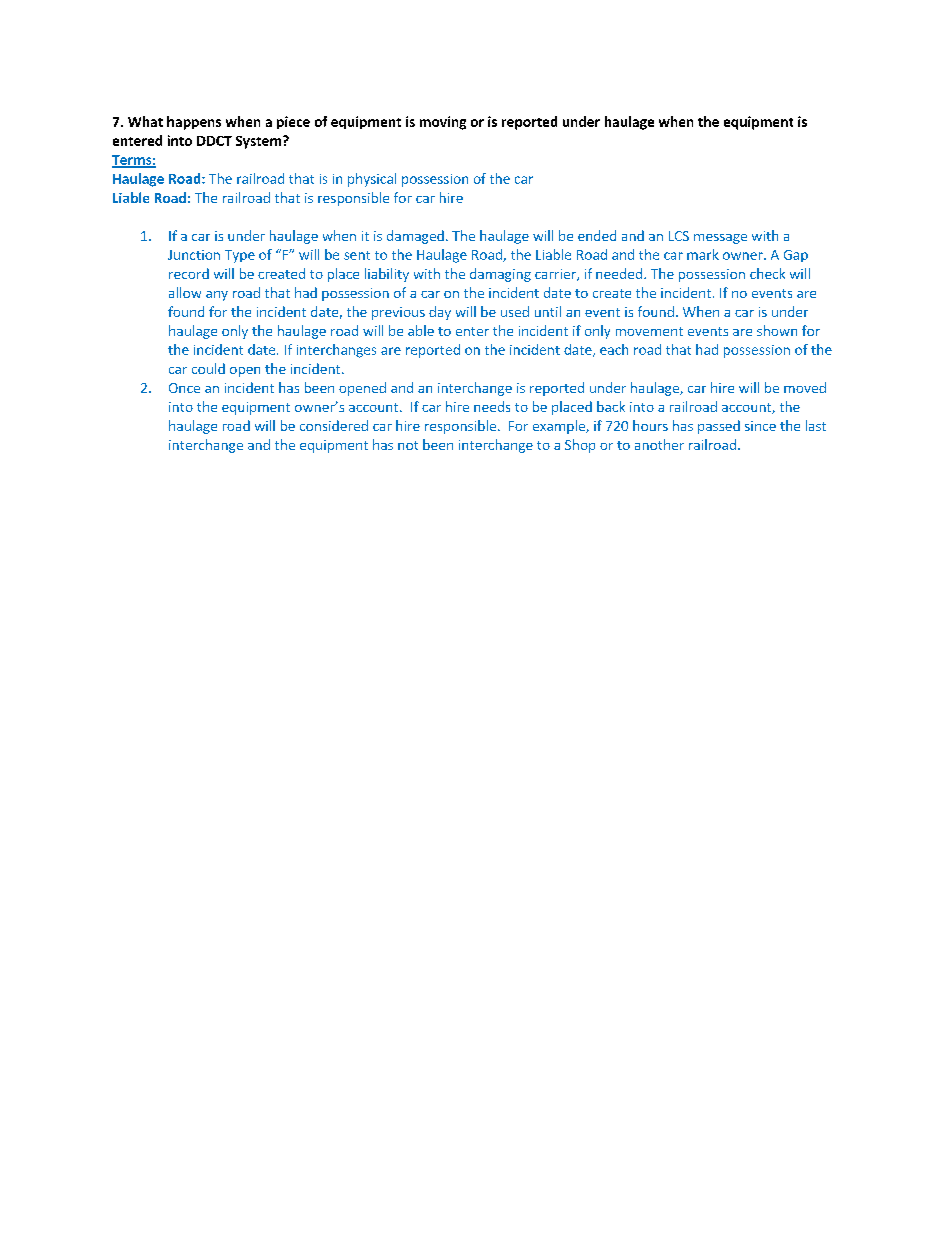 The image size is (952, 1233). Describe the element at coordinates (372, 180) in the screenshot. I see `physical` at that location.
